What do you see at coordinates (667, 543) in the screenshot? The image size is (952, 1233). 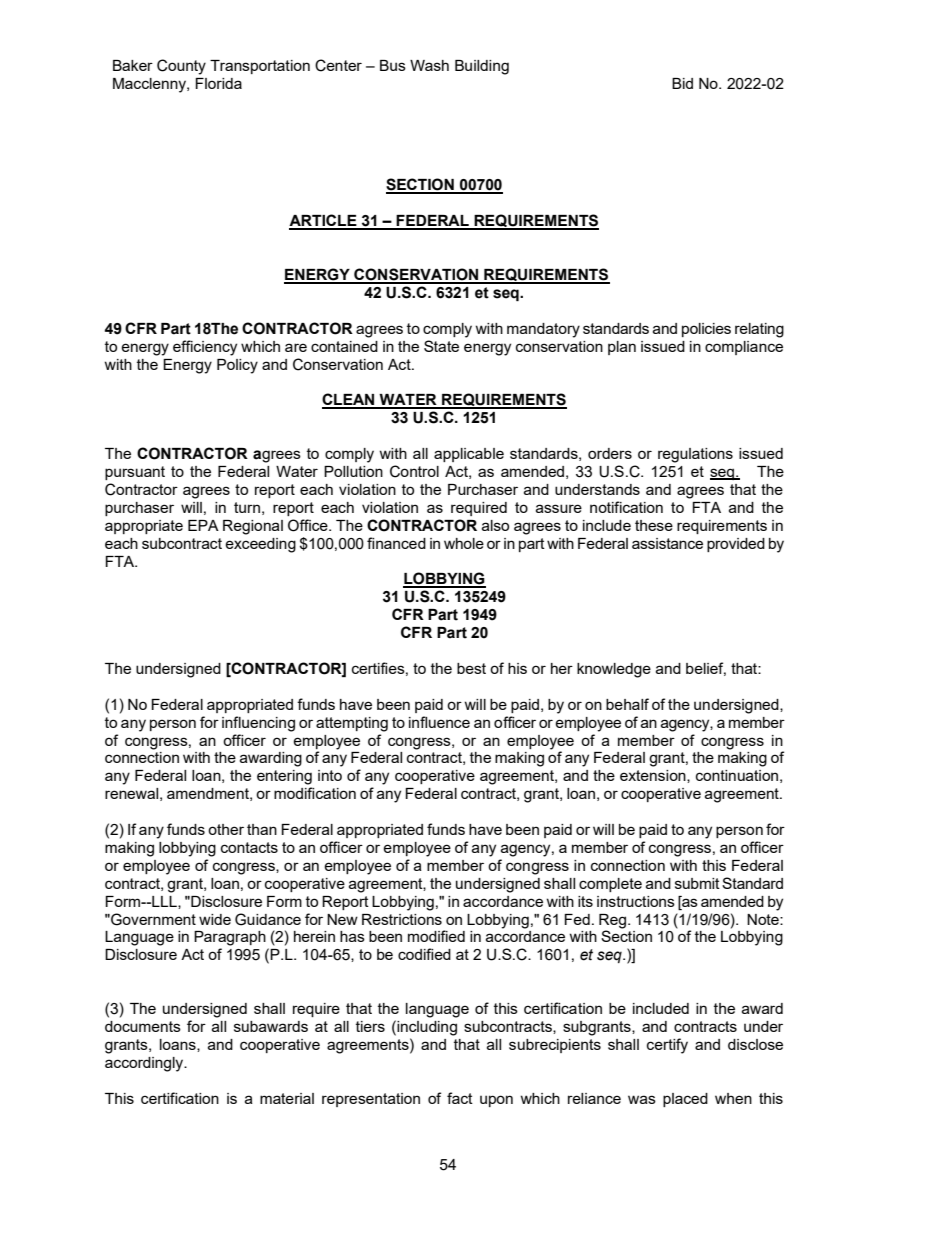 I see `assistance` at bounding box center [667, 543].
